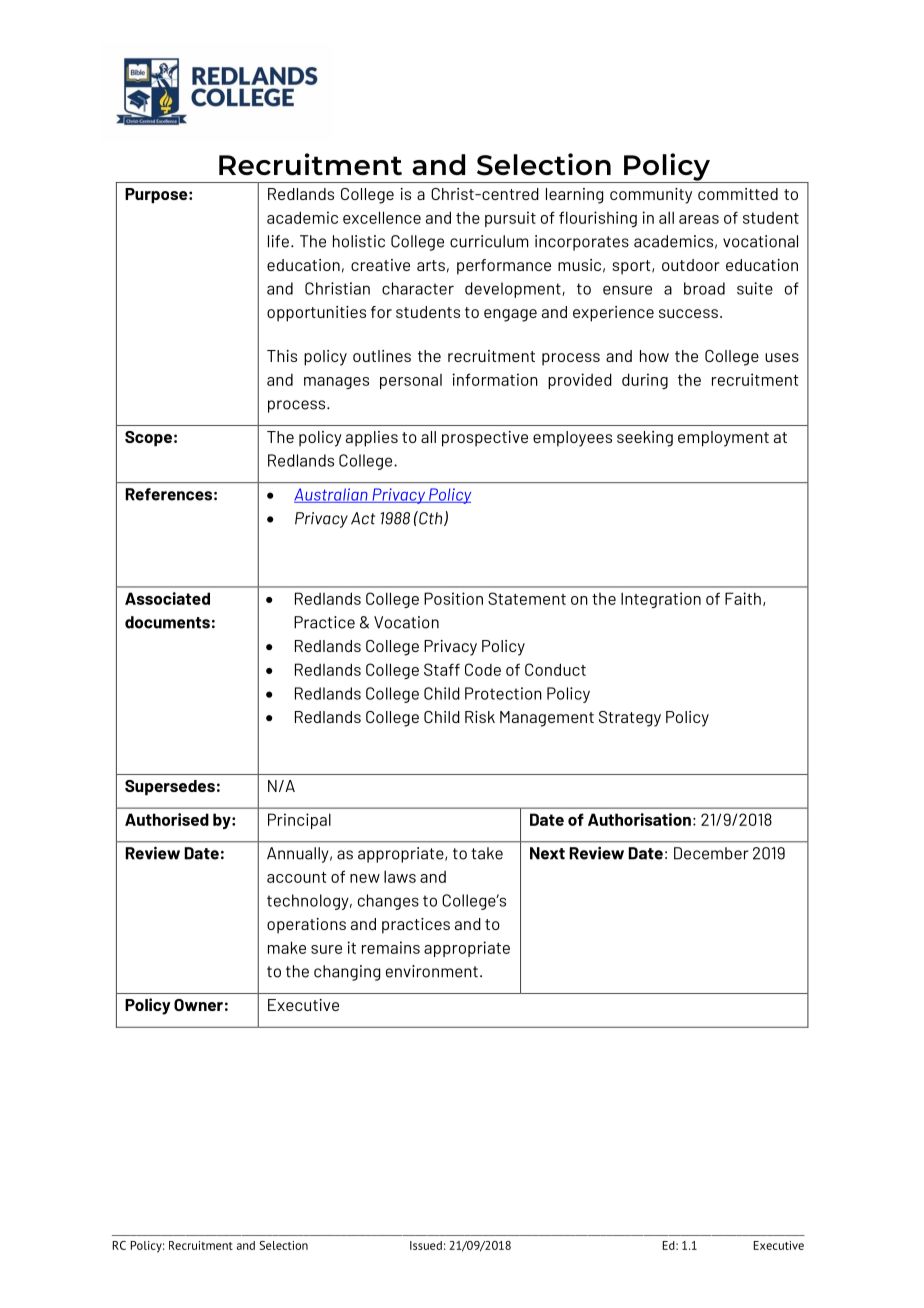 Image resolution: width=924 pixels, height=1308 pixels. I want to click on Issued, so click(426, 1245).
